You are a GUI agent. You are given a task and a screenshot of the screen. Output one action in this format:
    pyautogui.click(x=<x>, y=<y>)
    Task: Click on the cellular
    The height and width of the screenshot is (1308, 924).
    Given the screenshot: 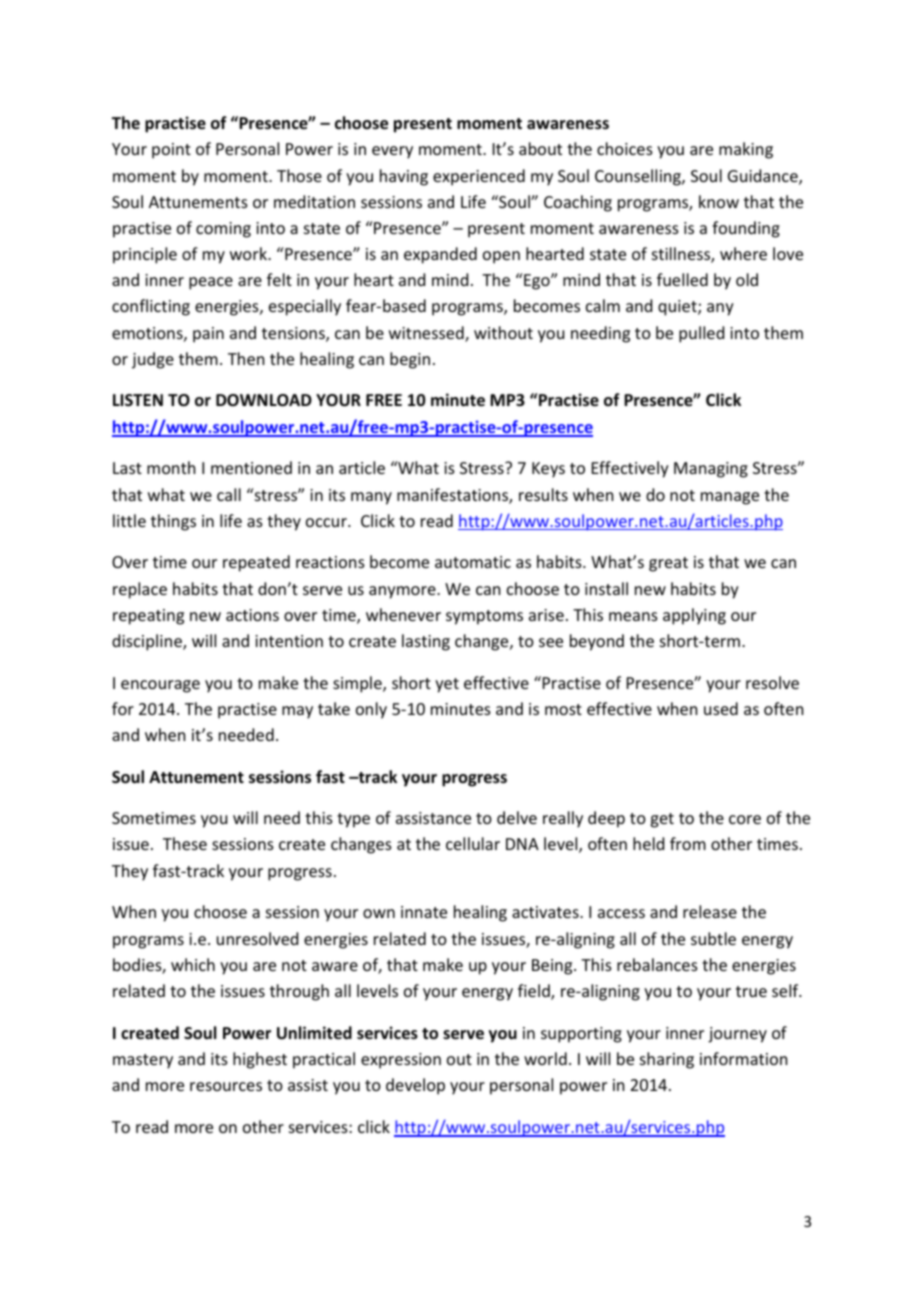 What is the action you would take?
    pyautogui.click(x=473, y=843)
